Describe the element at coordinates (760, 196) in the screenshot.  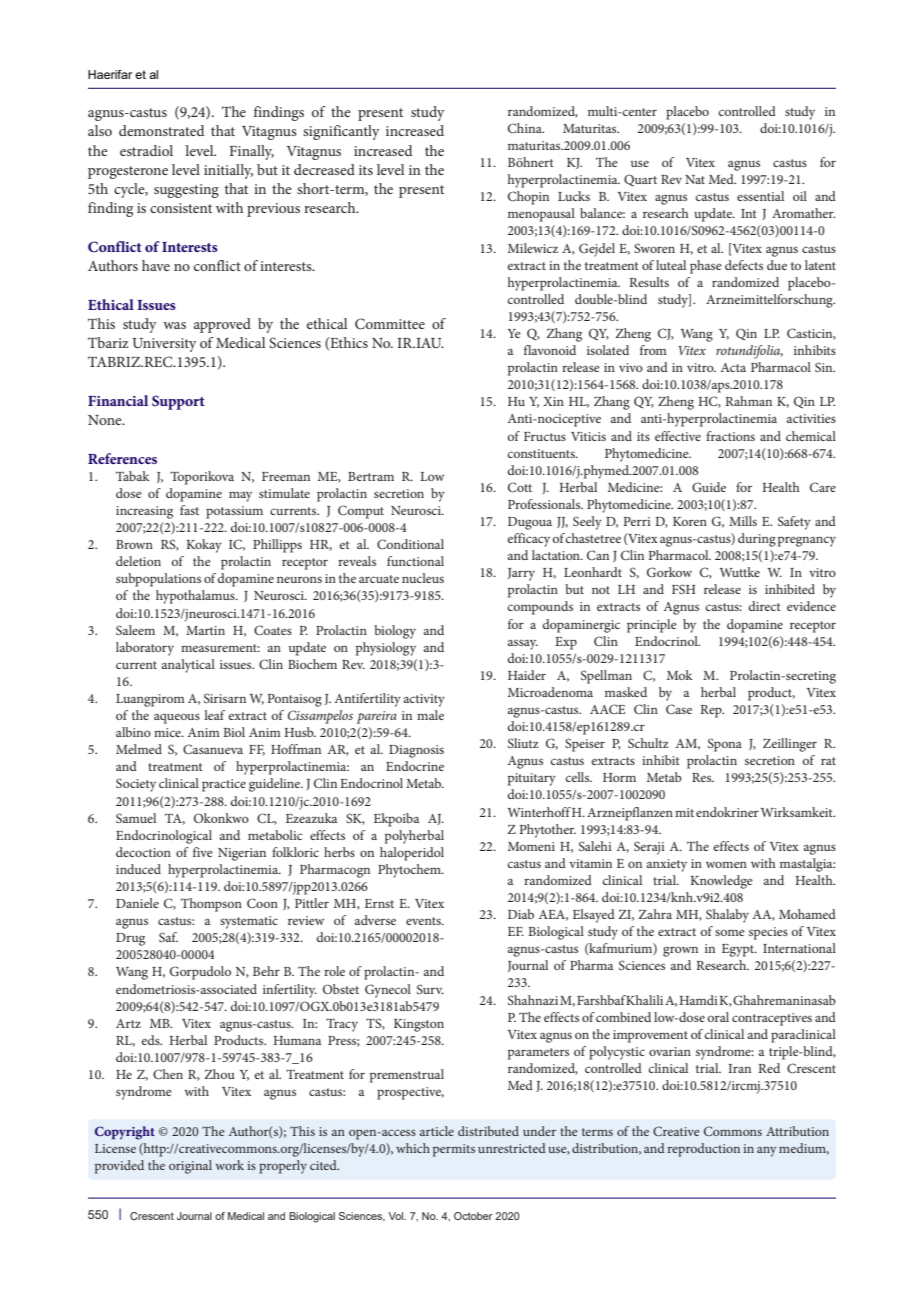
I see `essential` at that location.
